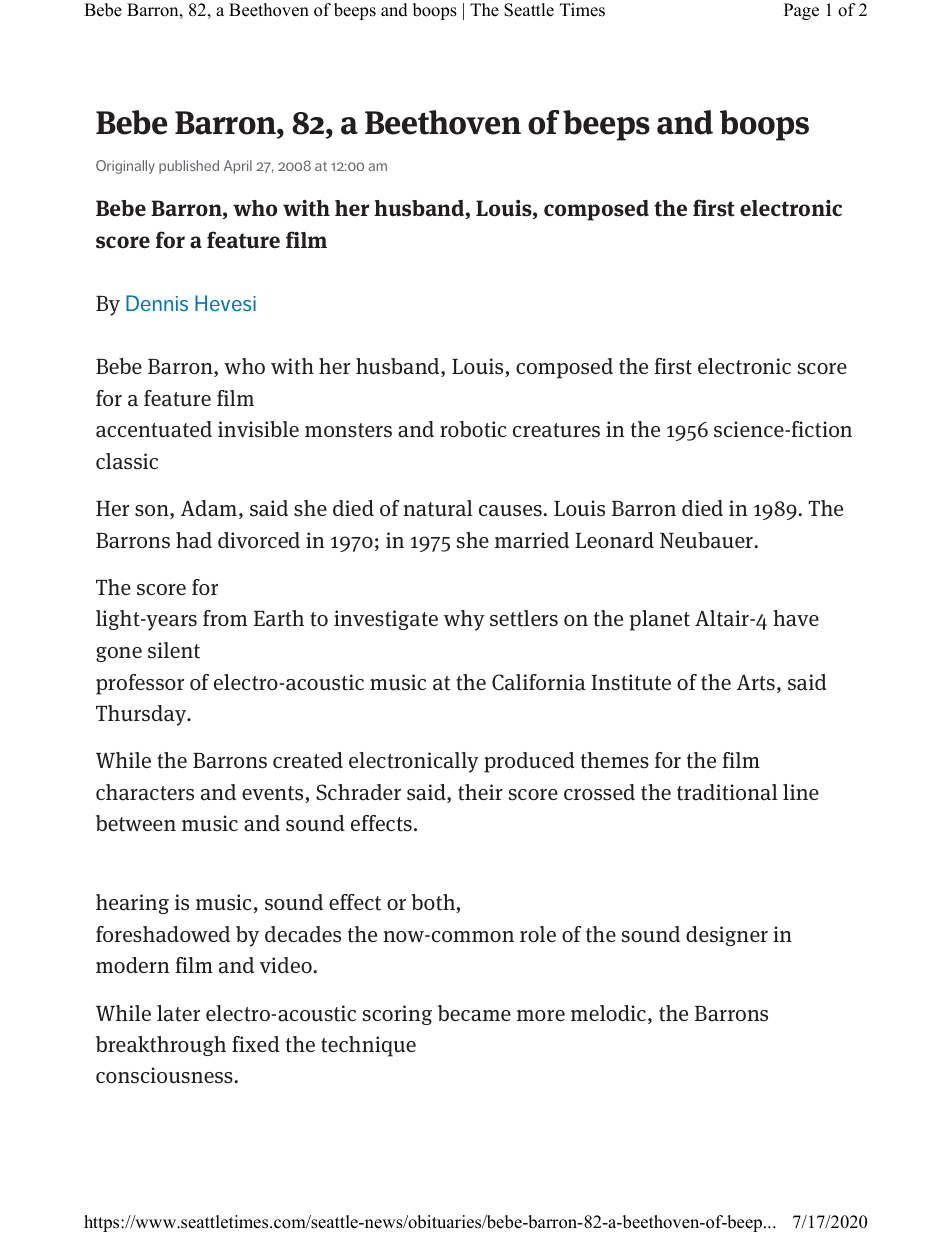 The image size is (952, 1233). Describe the element at coordinates (614, 540) in the screenshot. I see `Leonard` at that location.
